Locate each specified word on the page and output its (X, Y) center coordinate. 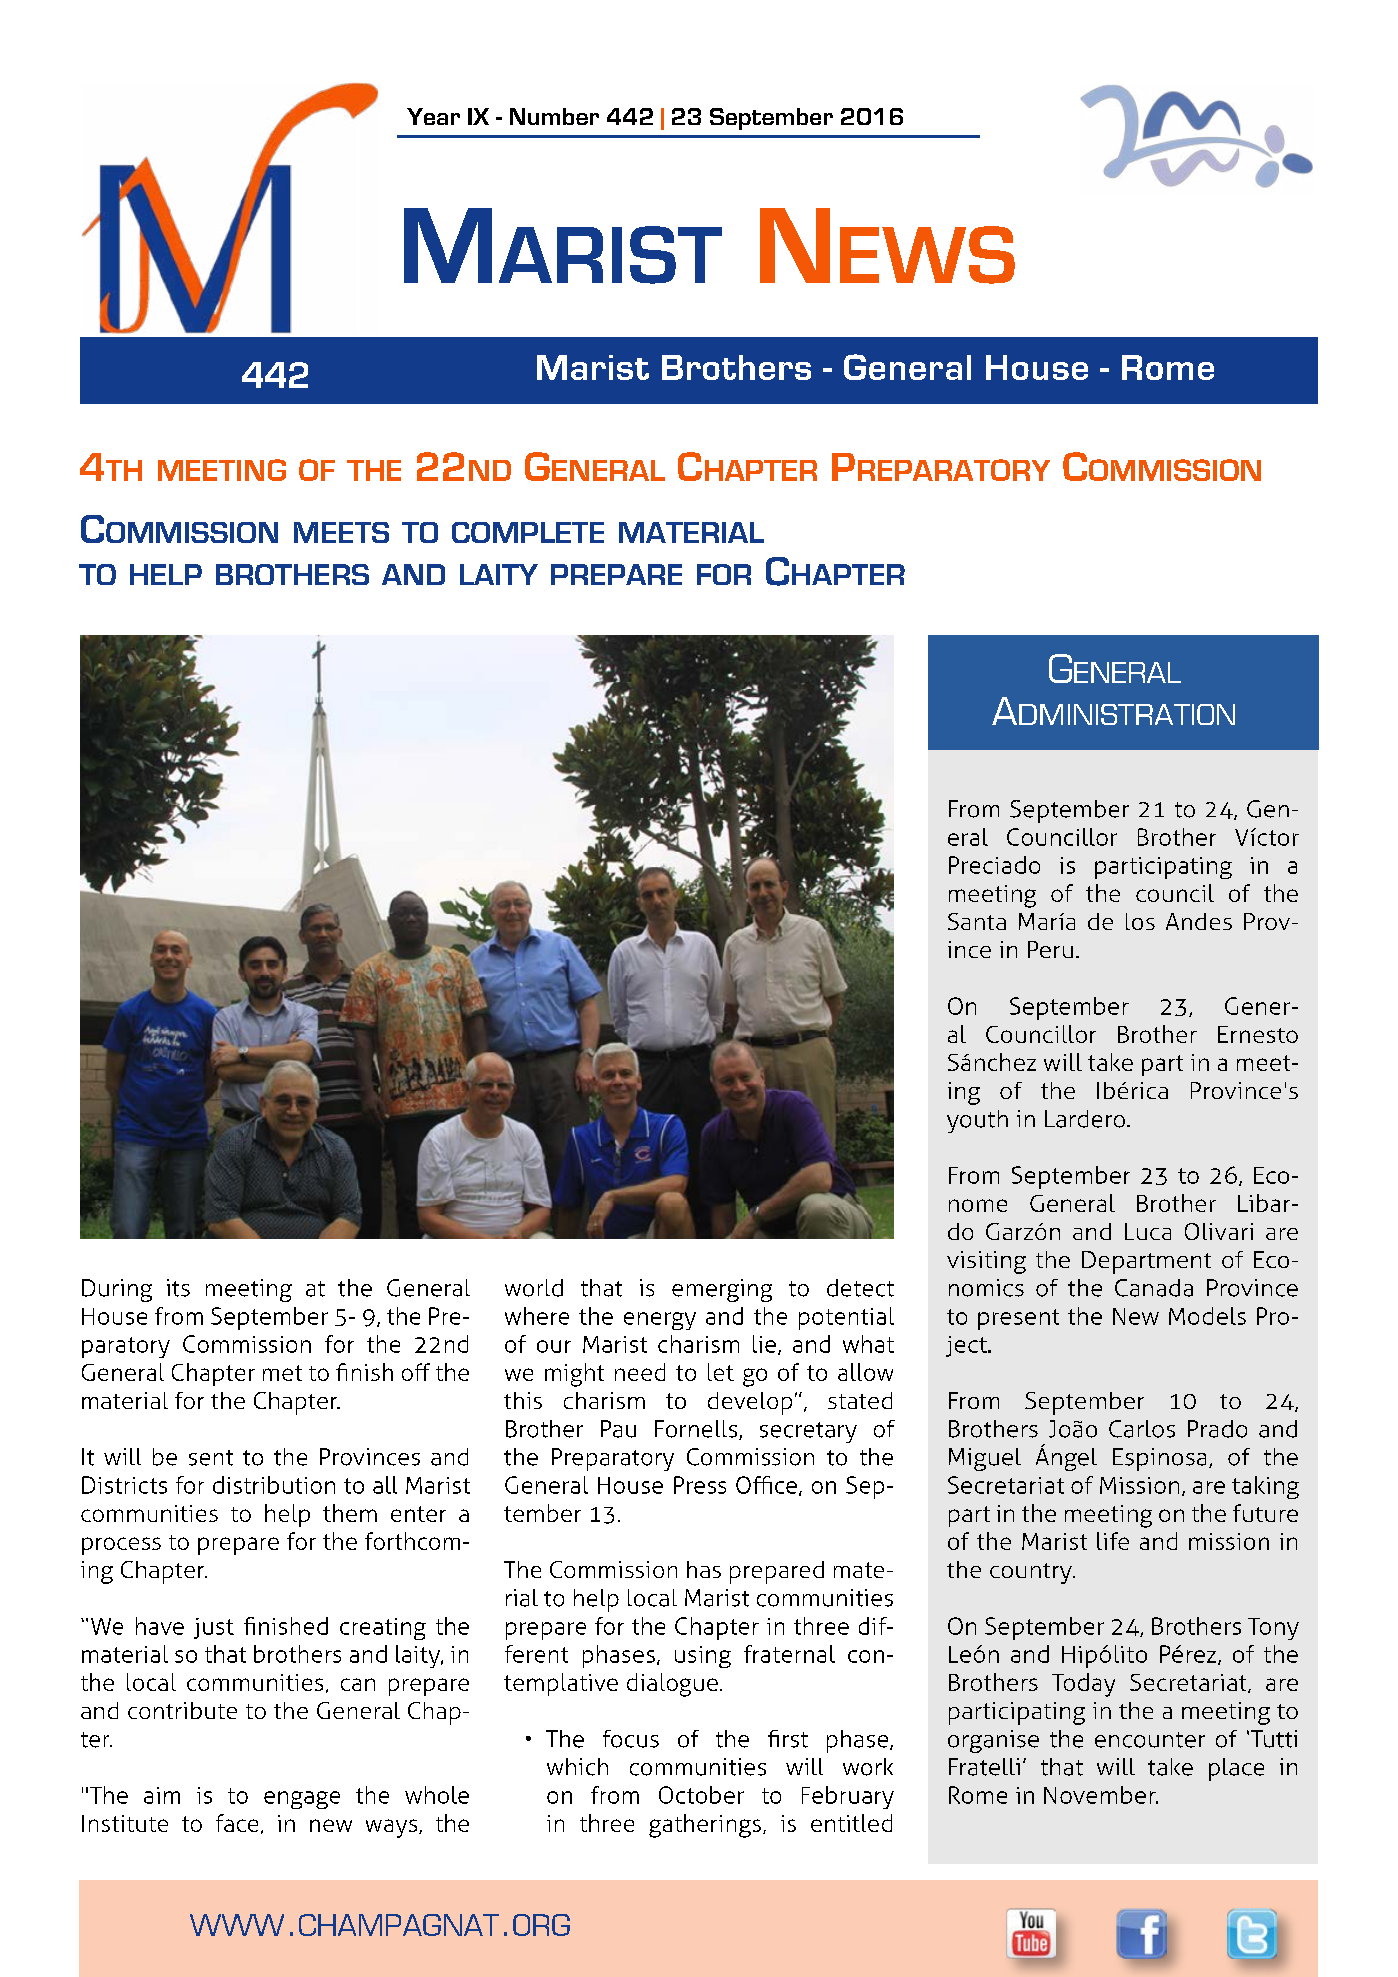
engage (302, 1800)
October (701, 1795)
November (1101, 1795)
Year (433, 116)
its (178, 1288)
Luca (1148, 1231)
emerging (722, 1290)
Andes (1199, 921)
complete (528, 532)
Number (554, 116)
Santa (977, 921)
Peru (1050, 949)
